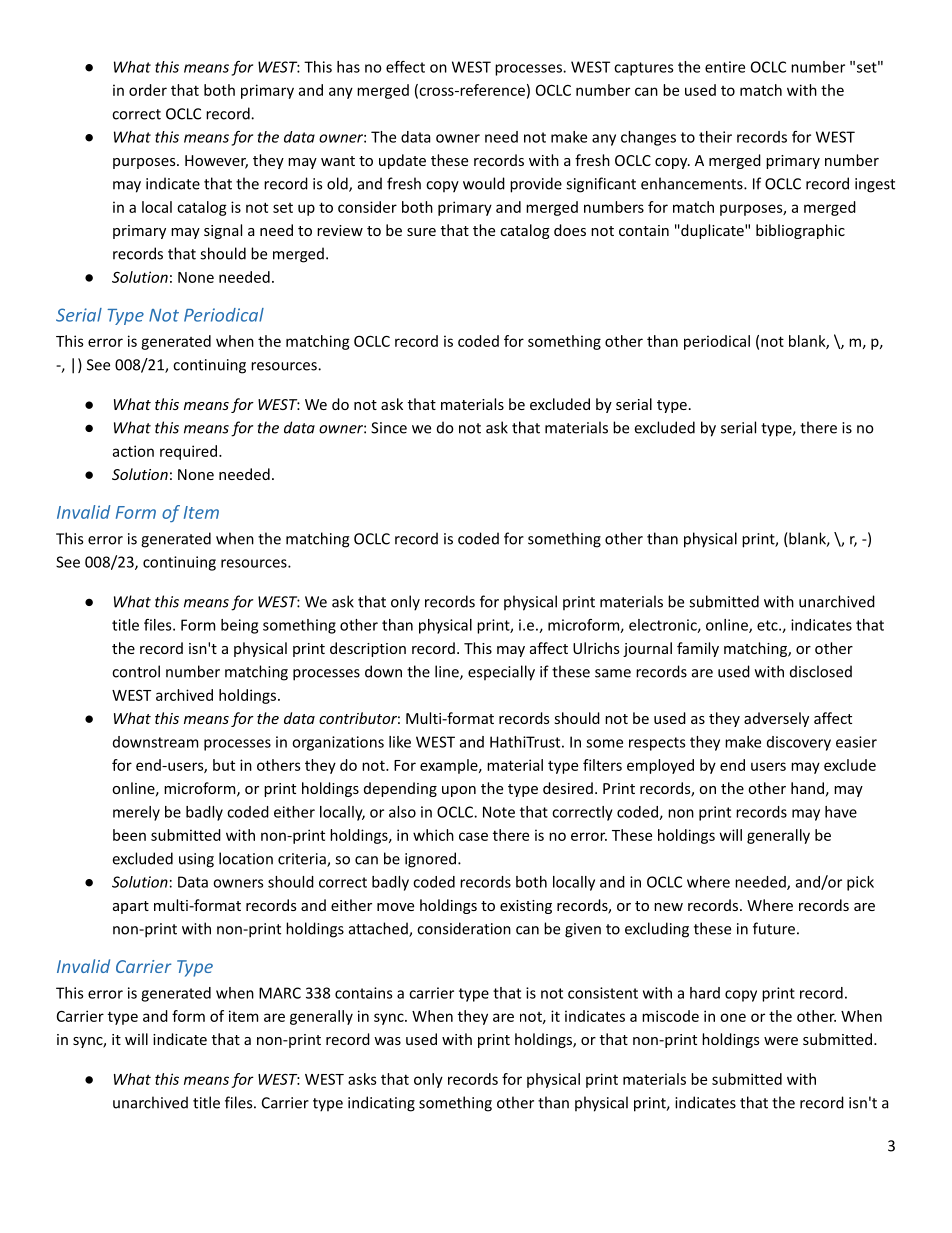 Image resolution: width=952 pixels, height=1233 pixels. Describe the element at coordinates (239, 626) in the screenshot. I see `being` at that location.
